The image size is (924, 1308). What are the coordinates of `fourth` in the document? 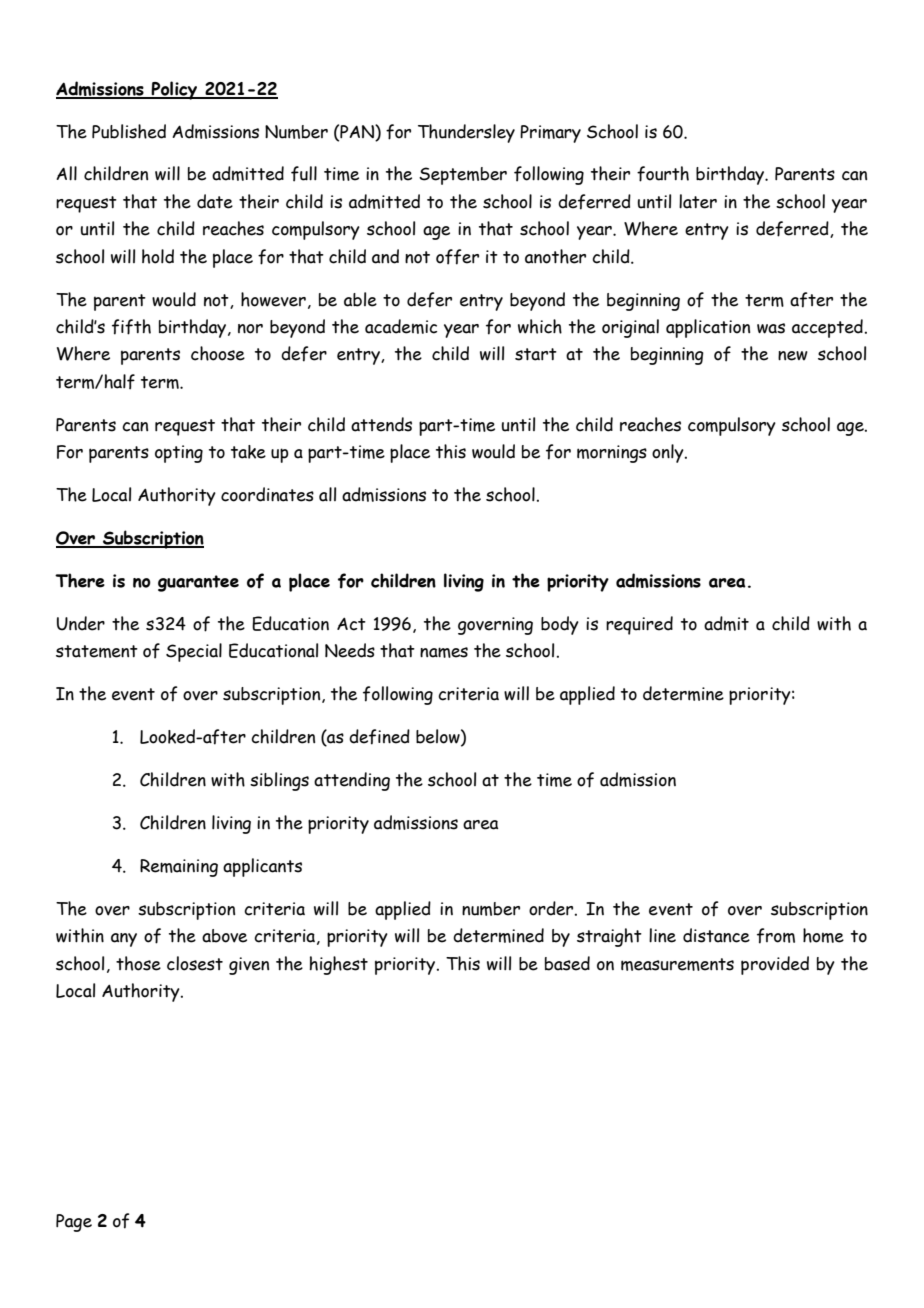 It's located at (663, 174).
